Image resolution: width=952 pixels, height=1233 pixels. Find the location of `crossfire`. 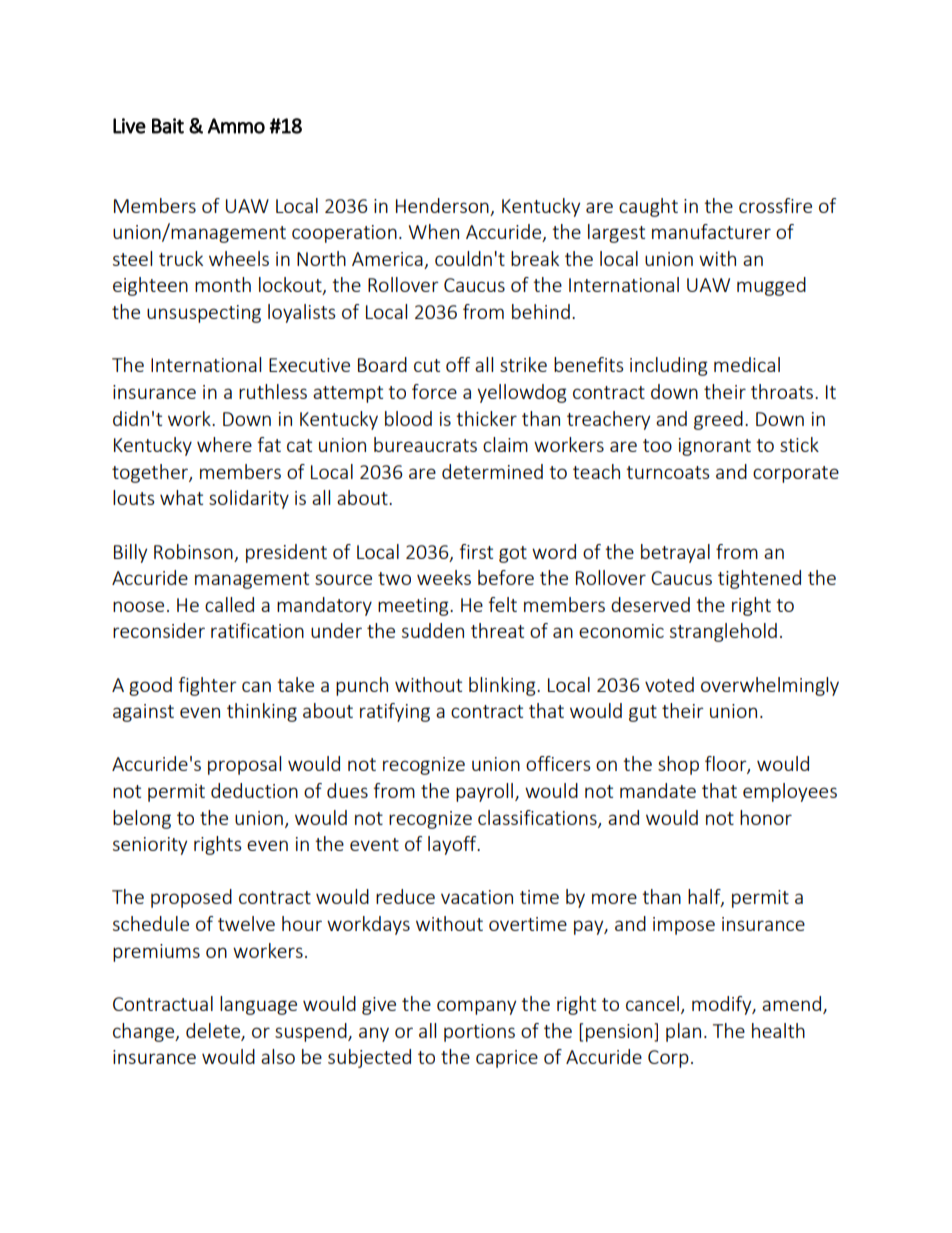

crossfire is located at coordinates (775, 205).
